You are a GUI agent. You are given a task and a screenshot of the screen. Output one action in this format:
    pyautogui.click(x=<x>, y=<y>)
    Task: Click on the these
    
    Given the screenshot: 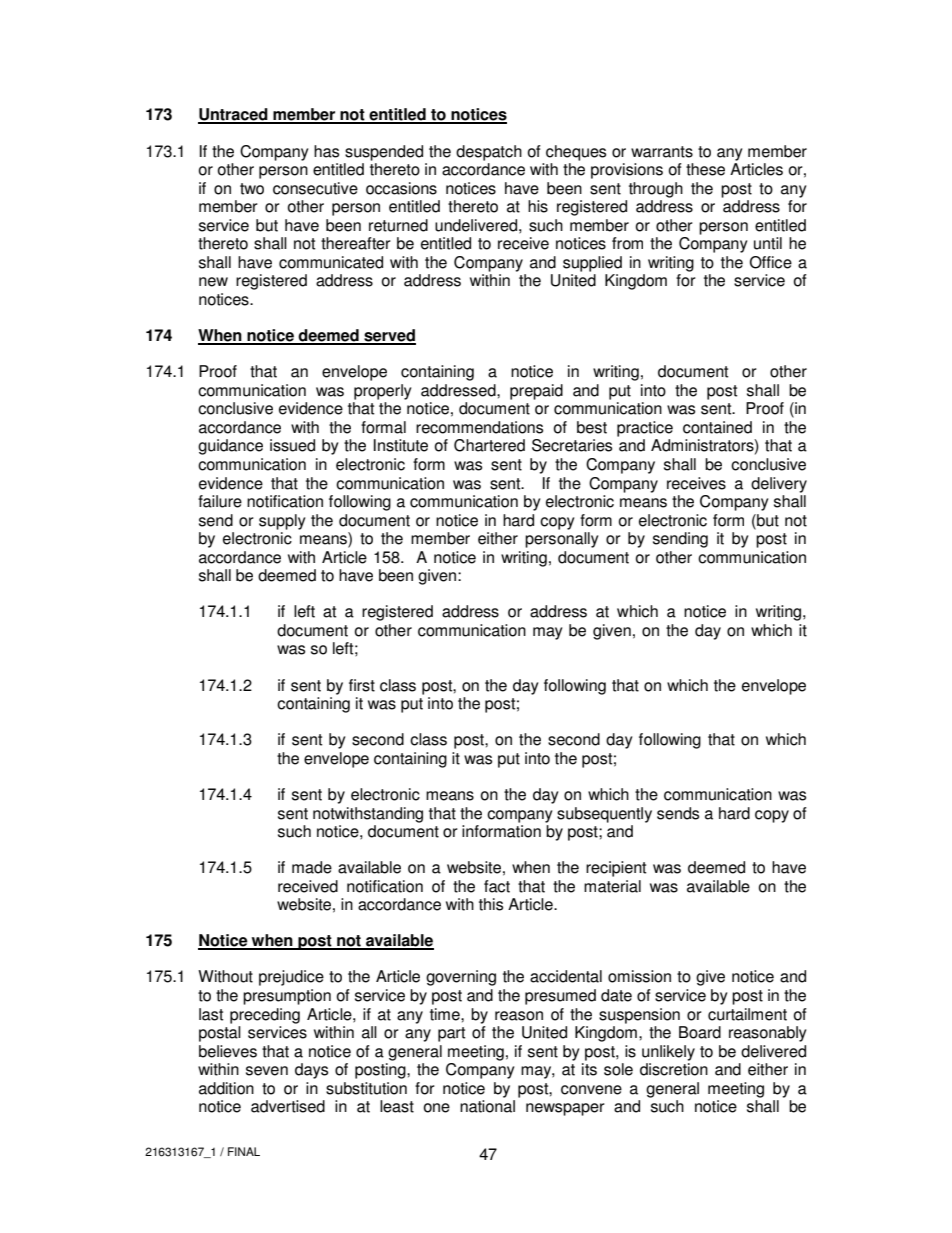 What is the action you would take?
    pyautogui.click(x=705, y=169)
